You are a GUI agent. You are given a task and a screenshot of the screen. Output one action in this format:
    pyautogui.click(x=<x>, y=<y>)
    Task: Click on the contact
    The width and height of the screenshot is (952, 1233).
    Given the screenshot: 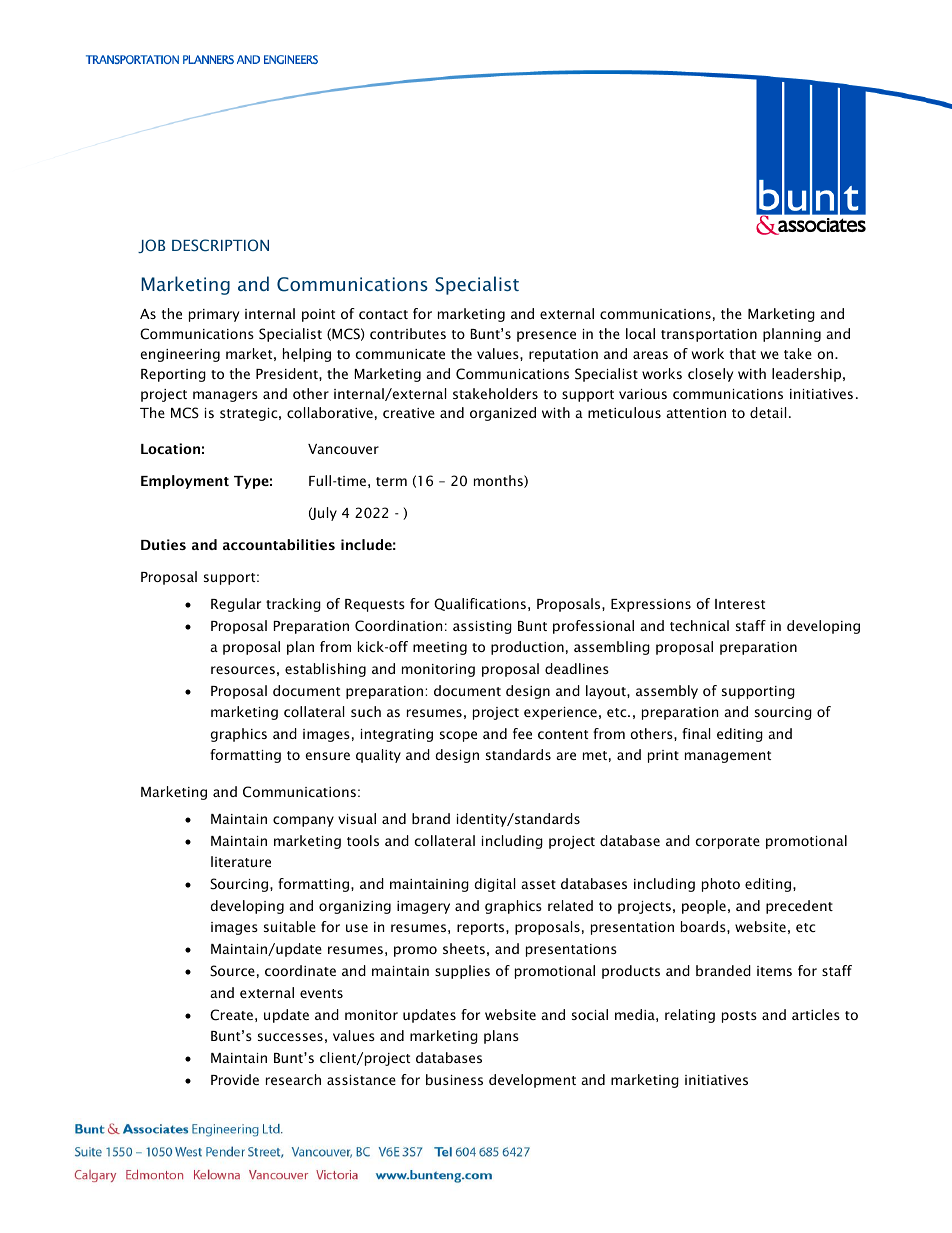 What is the action you would take?
    pyautogui.click(x=383, y=314)
